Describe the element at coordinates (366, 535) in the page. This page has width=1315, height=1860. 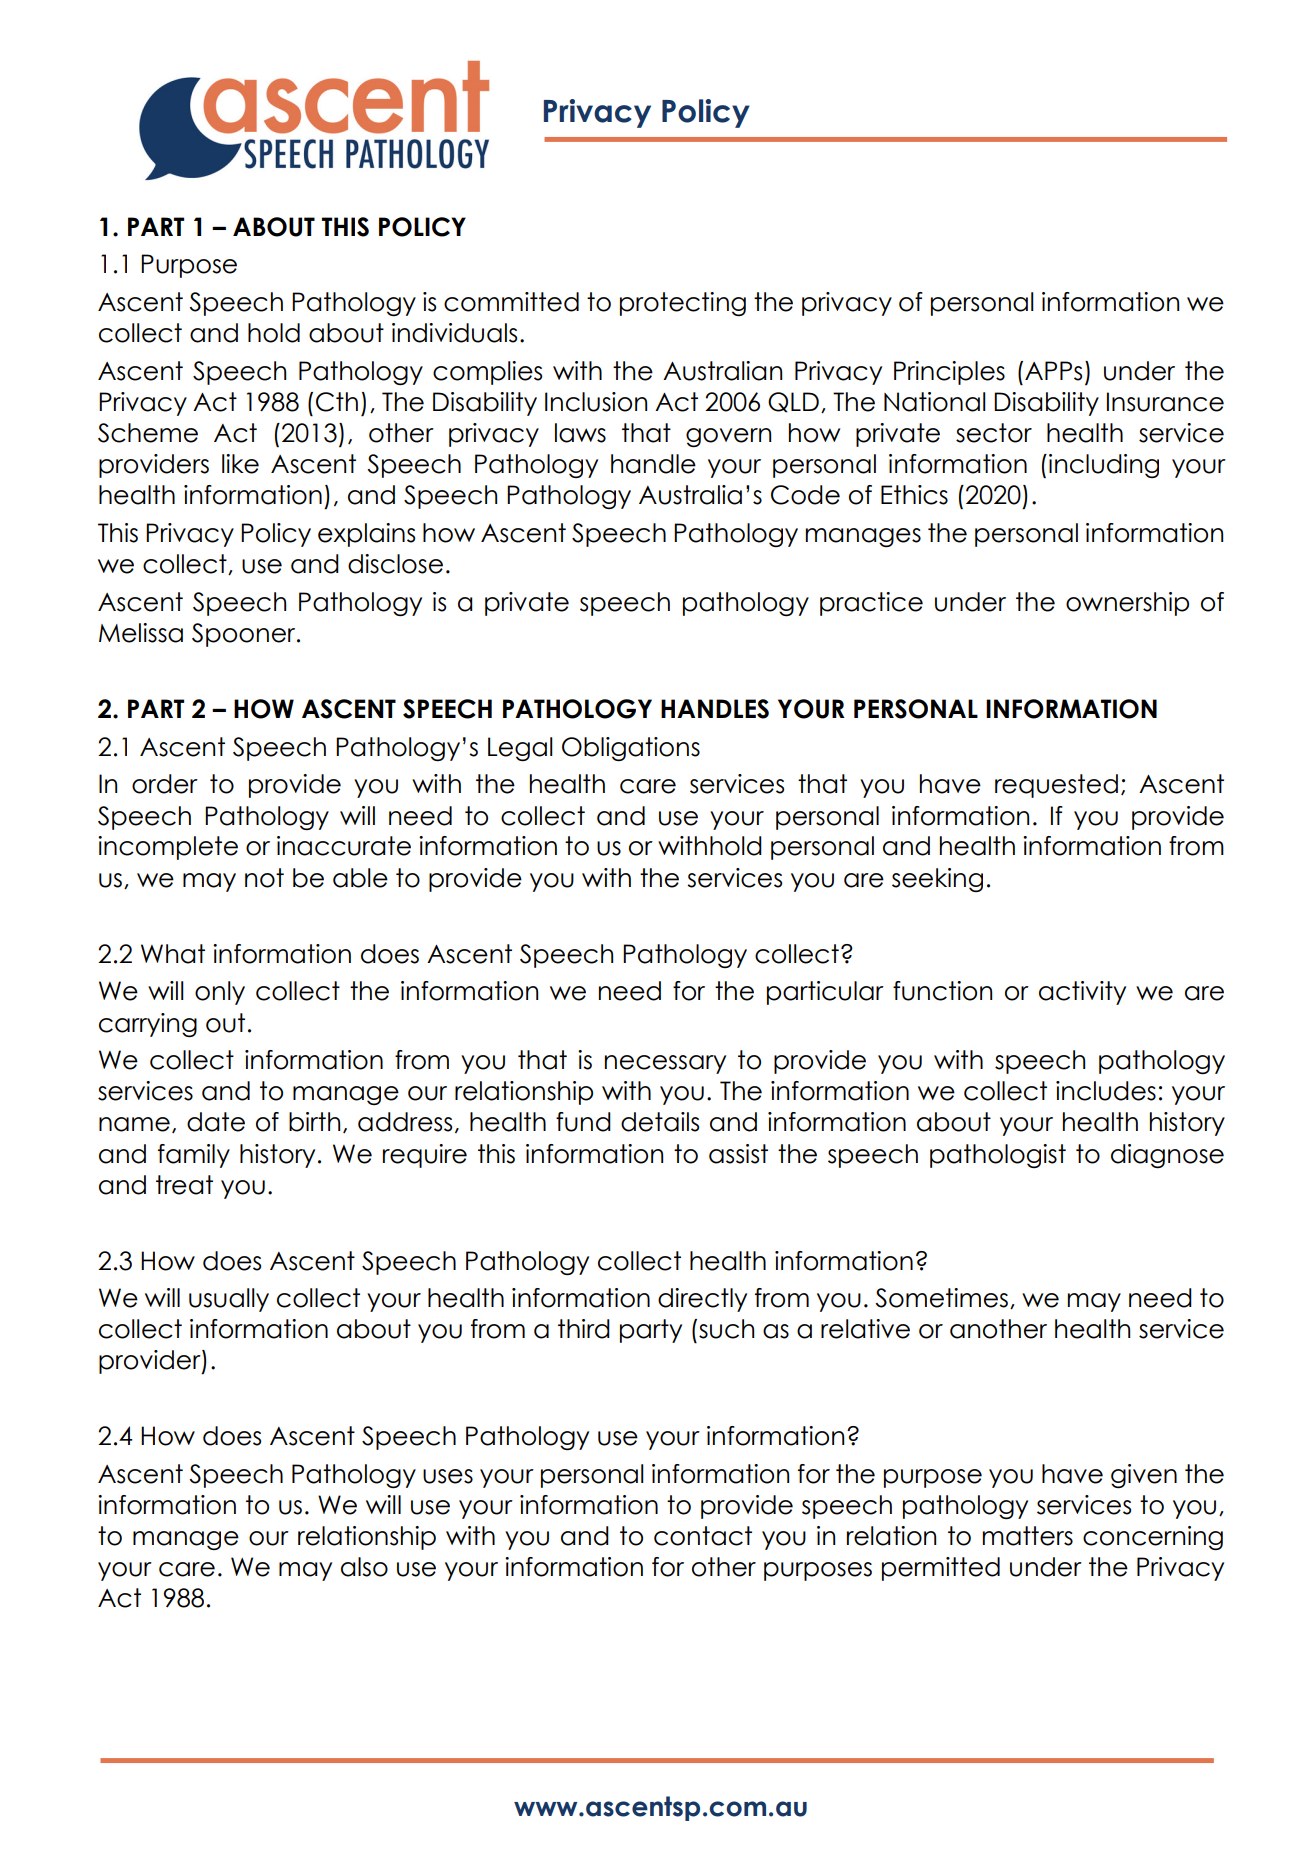
I see `explains` at that location.
